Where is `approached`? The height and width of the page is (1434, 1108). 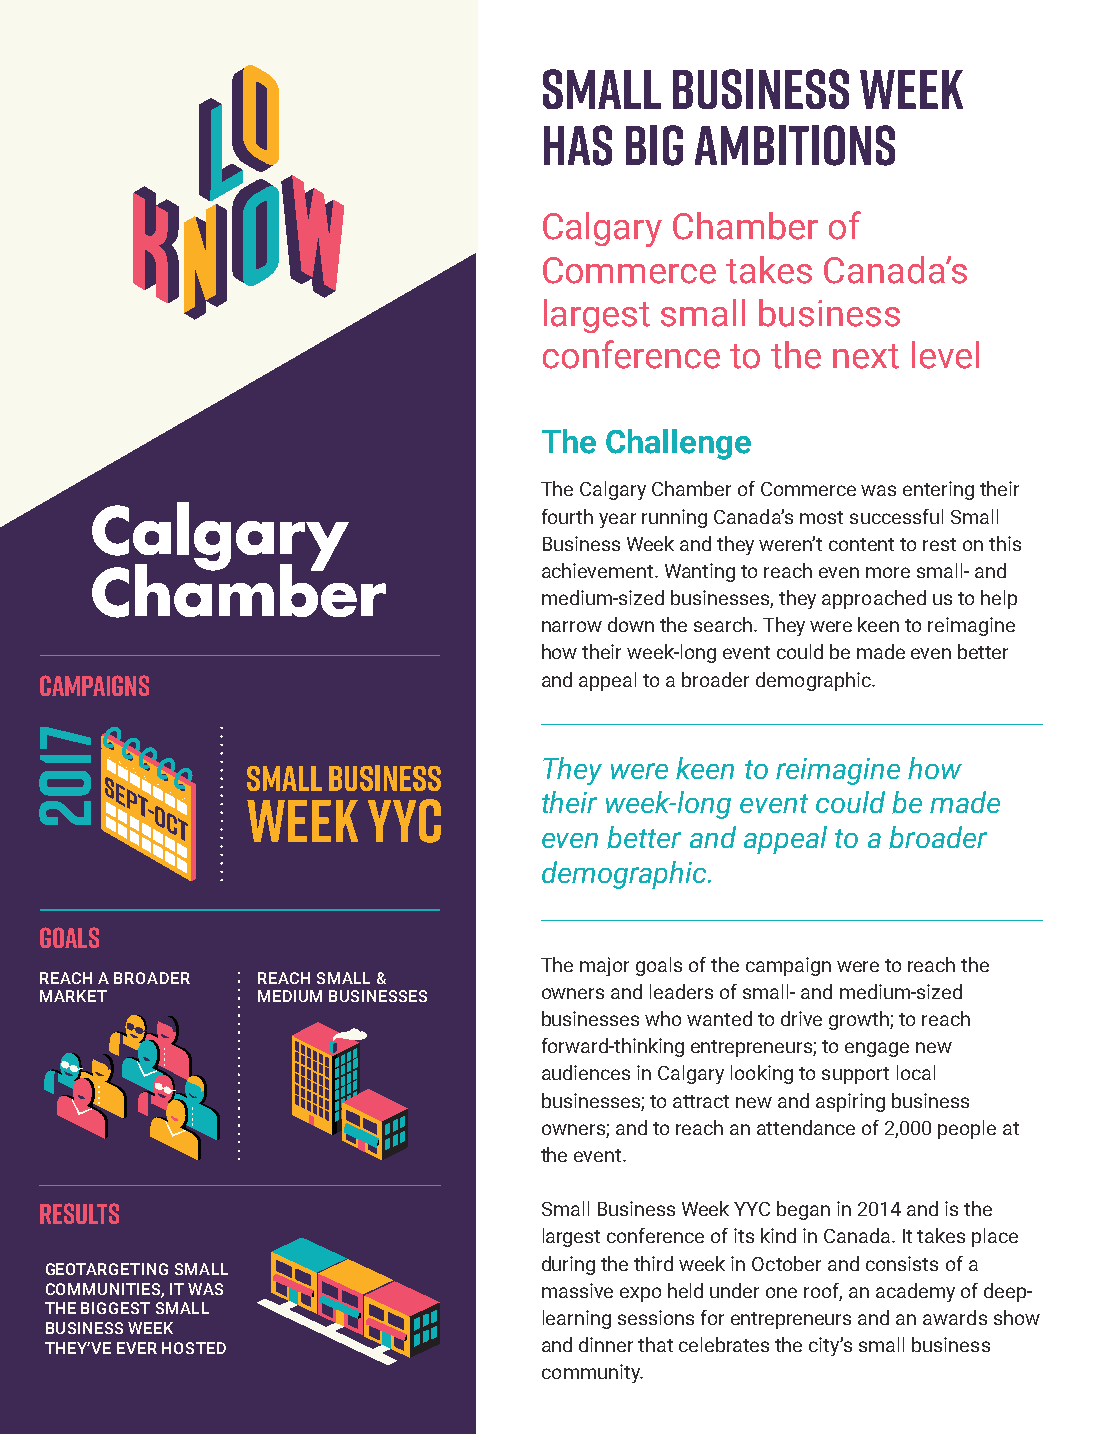
approached is located at coordinates (874, 599).
